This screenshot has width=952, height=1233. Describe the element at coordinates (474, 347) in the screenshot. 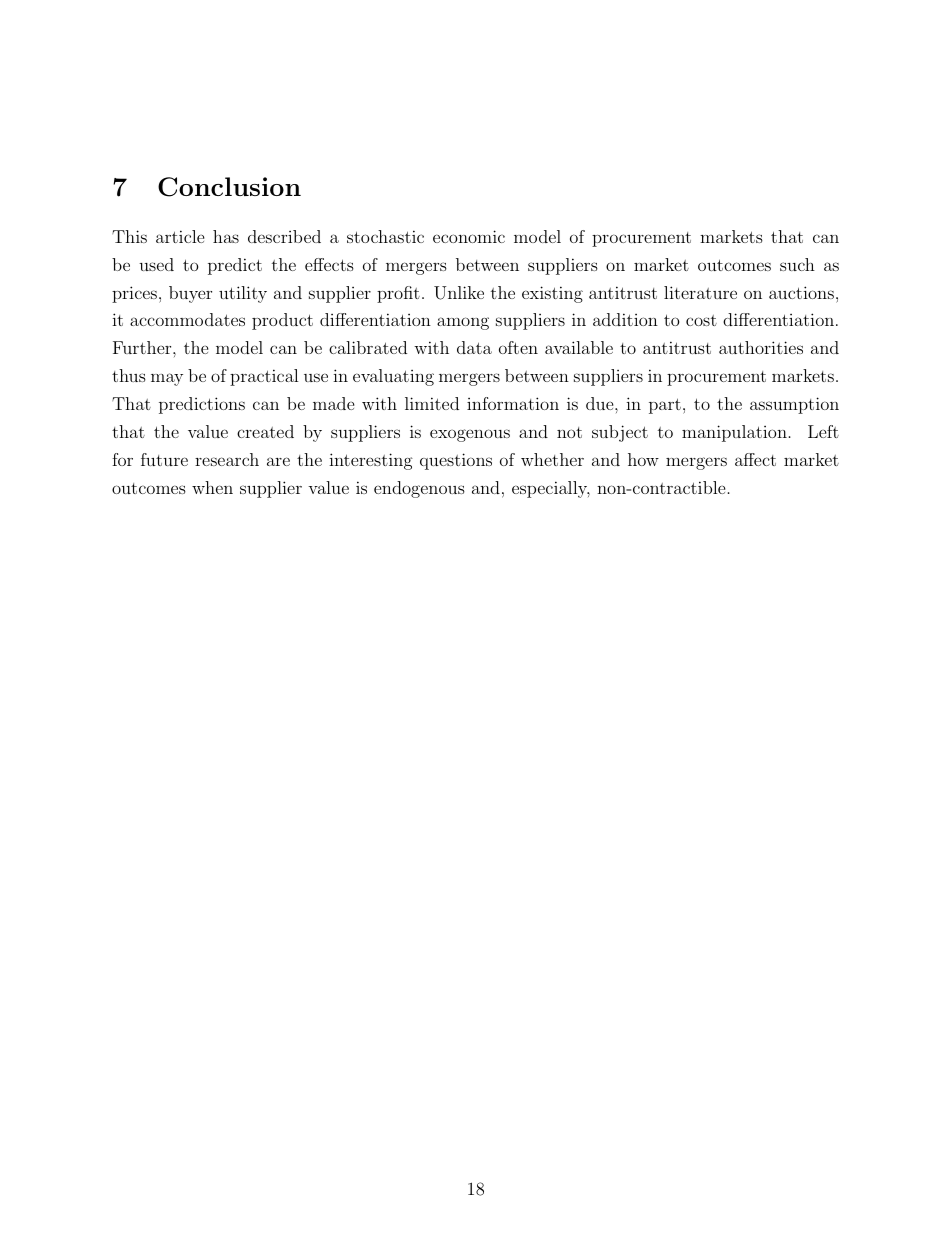

I see `data` at that location.
